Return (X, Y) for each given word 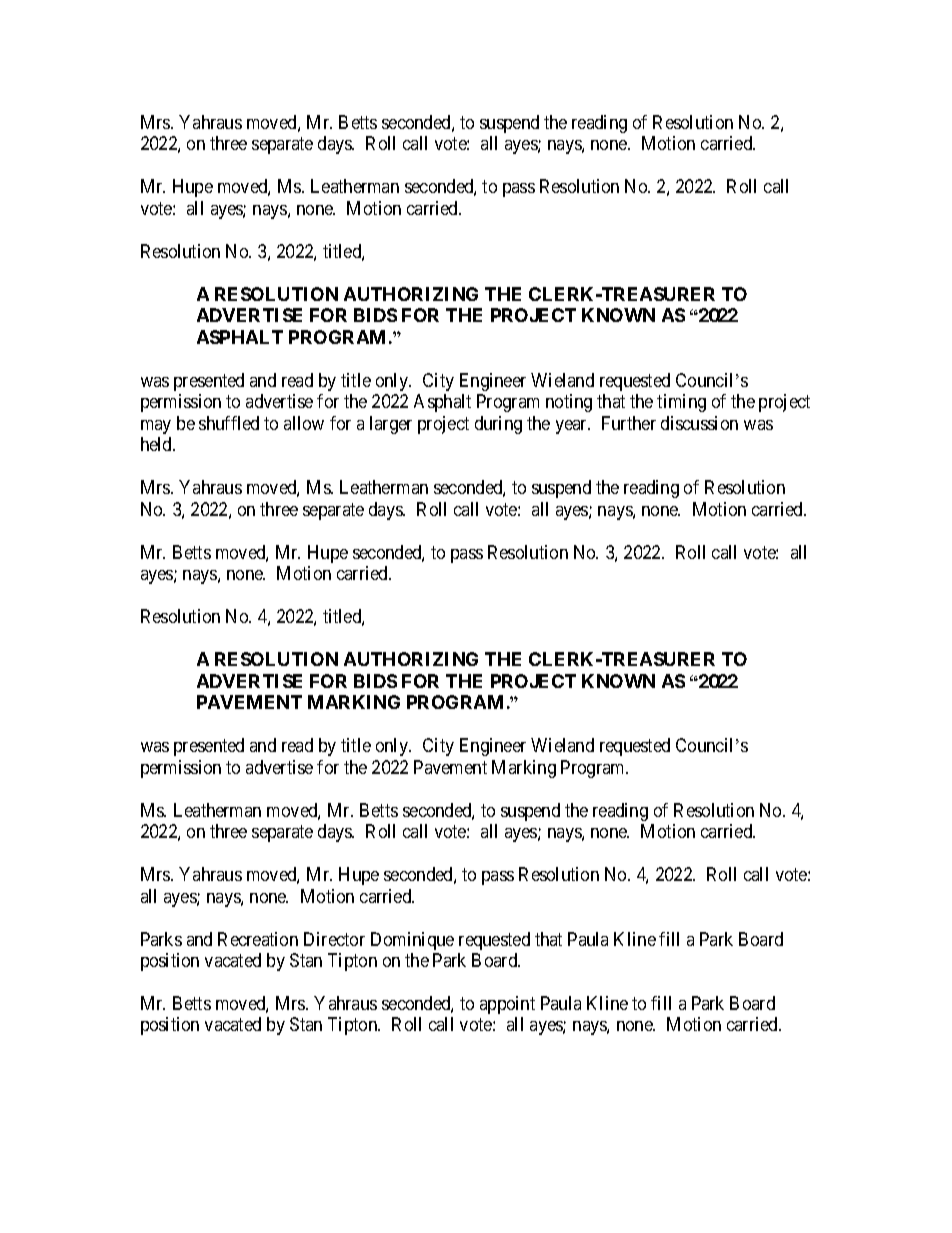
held (157, 444)
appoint (507, 1005)
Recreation (258, 939)
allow (304, 423)
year (573, 427)
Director (334, 939)
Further (629, 423)
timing (681, 403)
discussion (699, 423)
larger (391, 425)
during (498, 425)
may (156, 427)
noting (569, 403)
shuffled (229, 423)
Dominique (412, 941)
